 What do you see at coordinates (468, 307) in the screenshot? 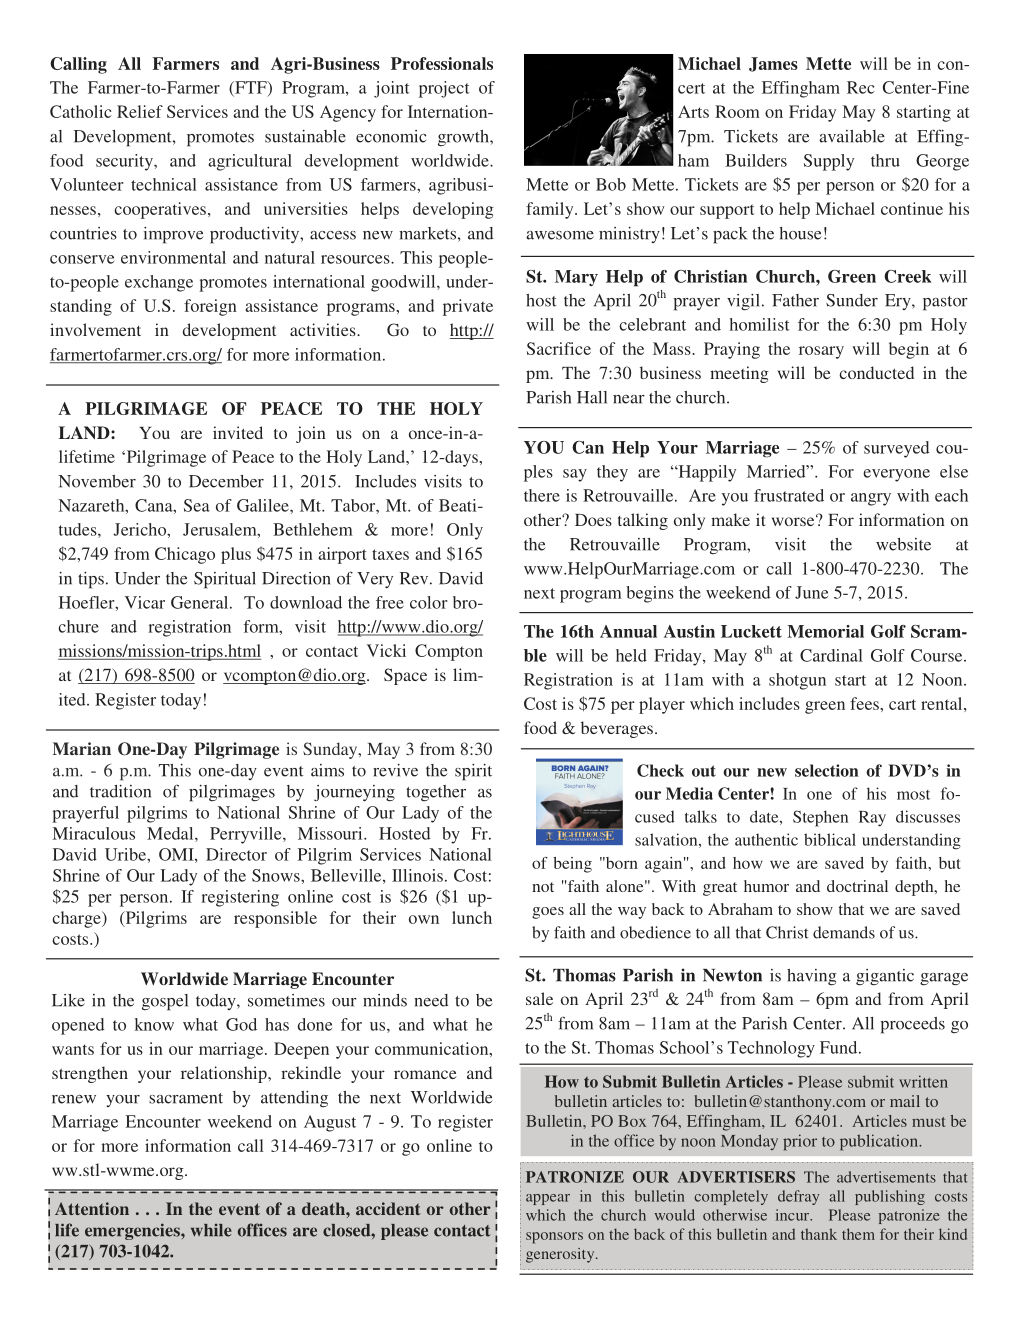
I see `private` at bounding box center [468, 307].
